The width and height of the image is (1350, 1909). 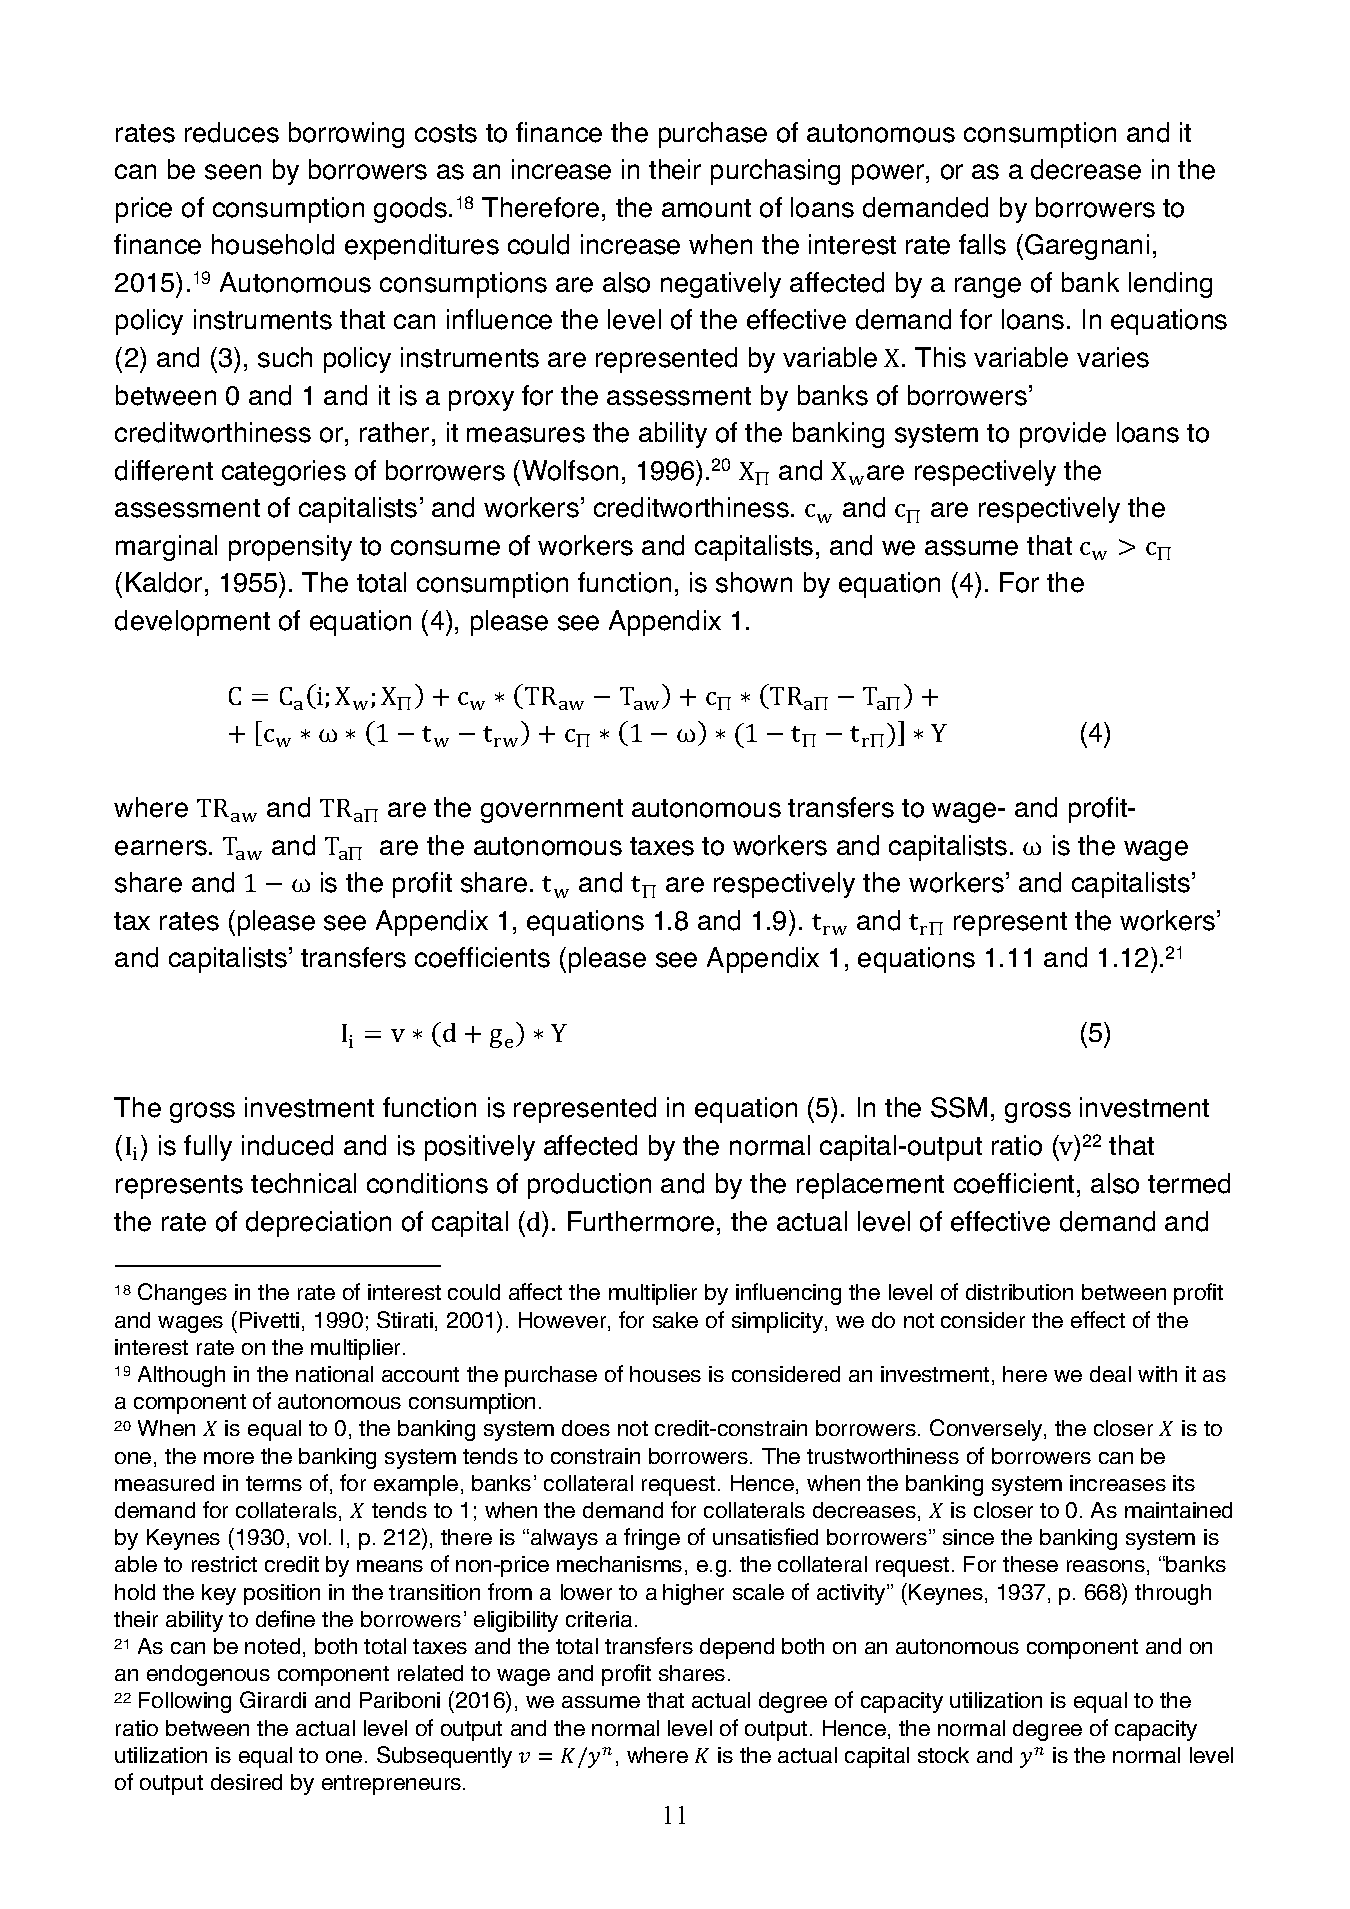 I want to click on production, so click(x=589, y=1186).
